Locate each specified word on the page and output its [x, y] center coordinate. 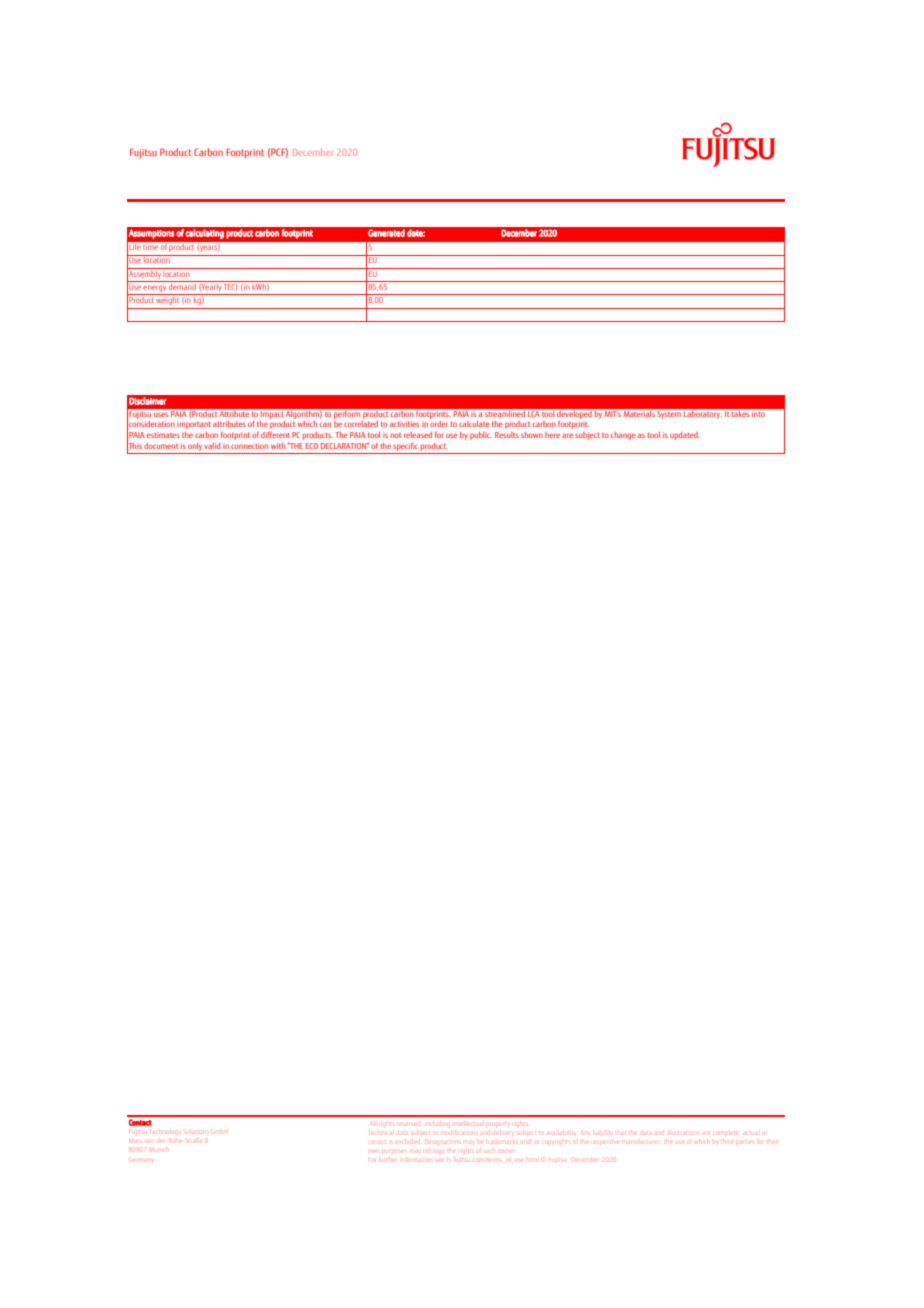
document [161, 445]
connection [249, 446]
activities [404, 424]
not [396, 435]
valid [212, 446]
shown [532, 435]
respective [605, 1142]
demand [182, 285]
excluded [407, 1141]
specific [405, 446]
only [195, 446]
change [623, 436]
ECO [312, 446]
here [552, 435]
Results [507, 435]
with [278, 446]
